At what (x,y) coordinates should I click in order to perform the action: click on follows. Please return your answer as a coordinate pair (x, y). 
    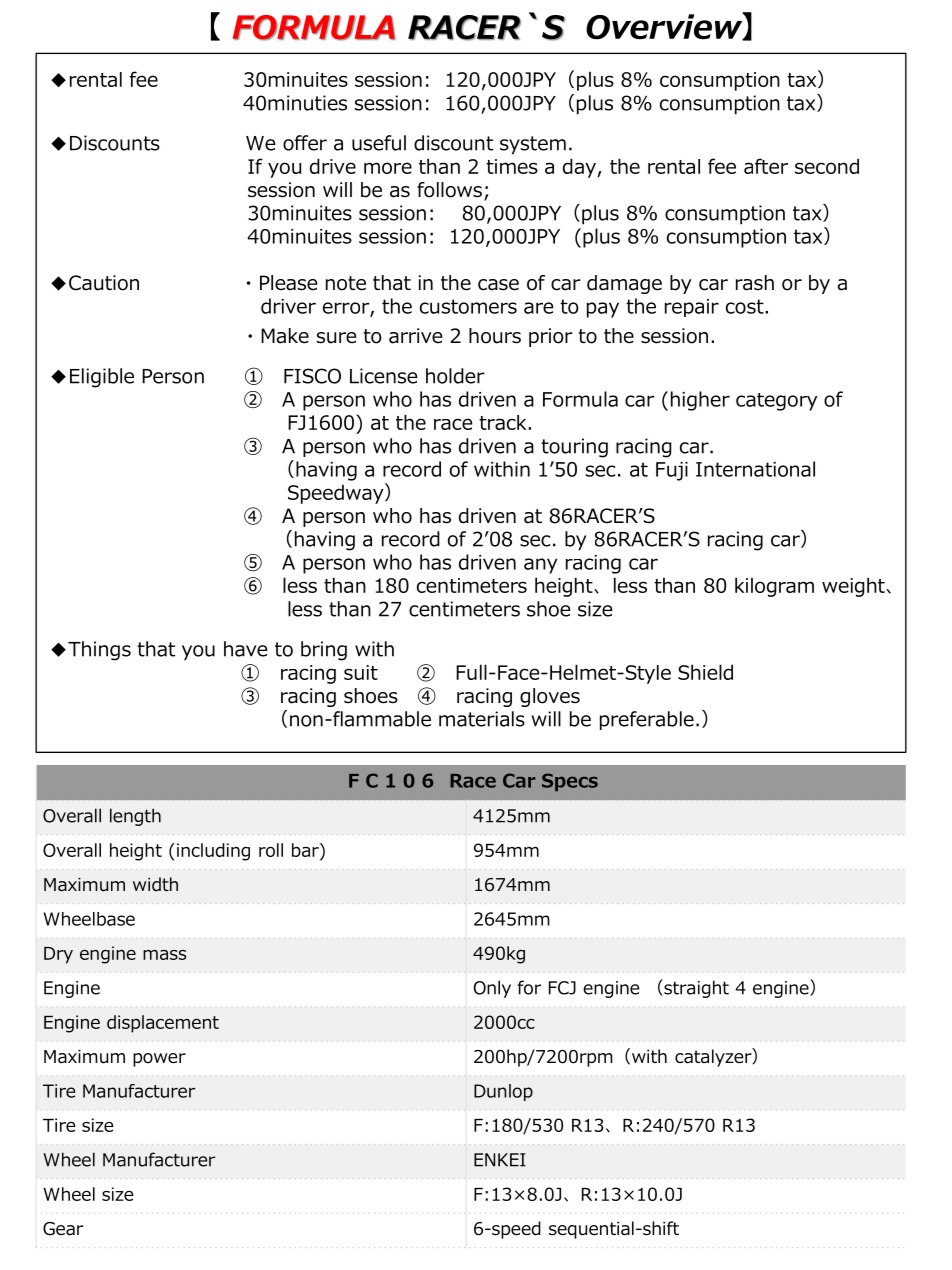
    Looking at the image, I should click on (449, 190).
